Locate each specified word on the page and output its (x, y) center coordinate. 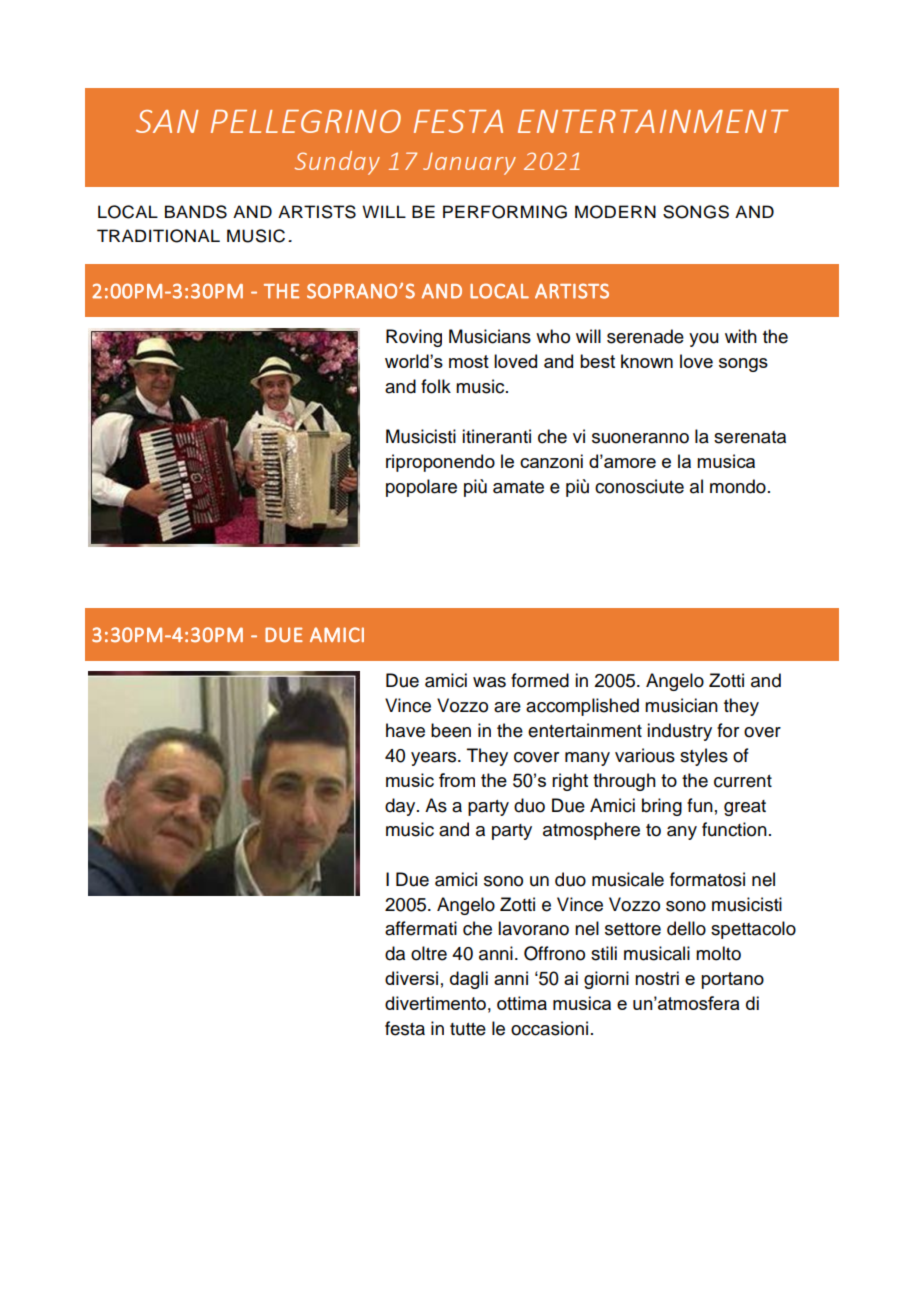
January (469, 163)
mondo (738, 486)
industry (679, 732)
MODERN (615, 212)
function (734, 829)
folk (436, 386)
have (405, 730)
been (451, 730)
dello (686, 928)
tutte (468, 1029)
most (469, 361)
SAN (167, 121)
